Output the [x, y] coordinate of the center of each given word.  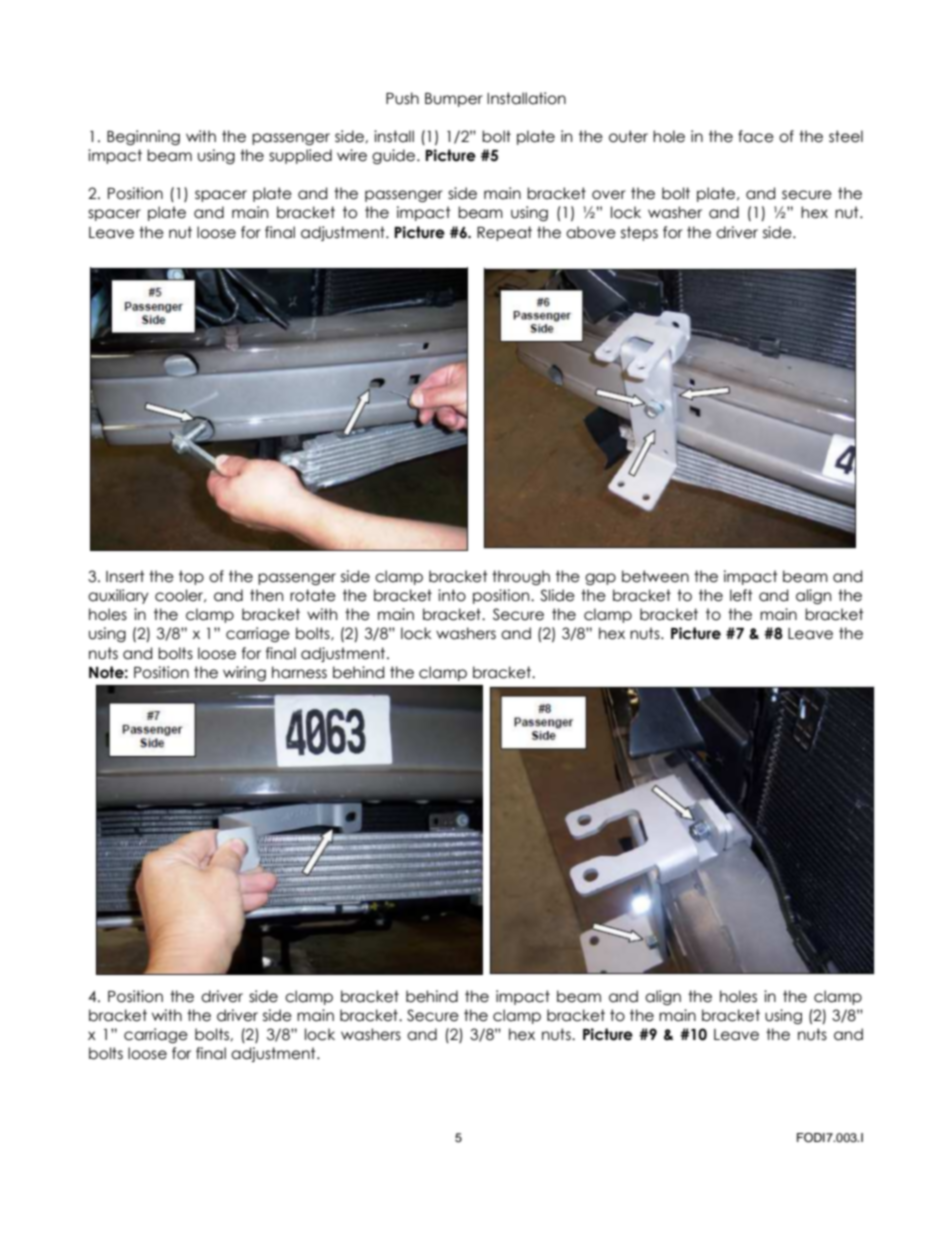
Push [402, 98]
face [756, 136]
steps [639, 233]
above [591, 232]
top [191, 577]
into [452, 595]
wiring [244, 673]
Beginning [143, 137]
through [521, 577]
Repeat [504, 233]
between [655, 576]
